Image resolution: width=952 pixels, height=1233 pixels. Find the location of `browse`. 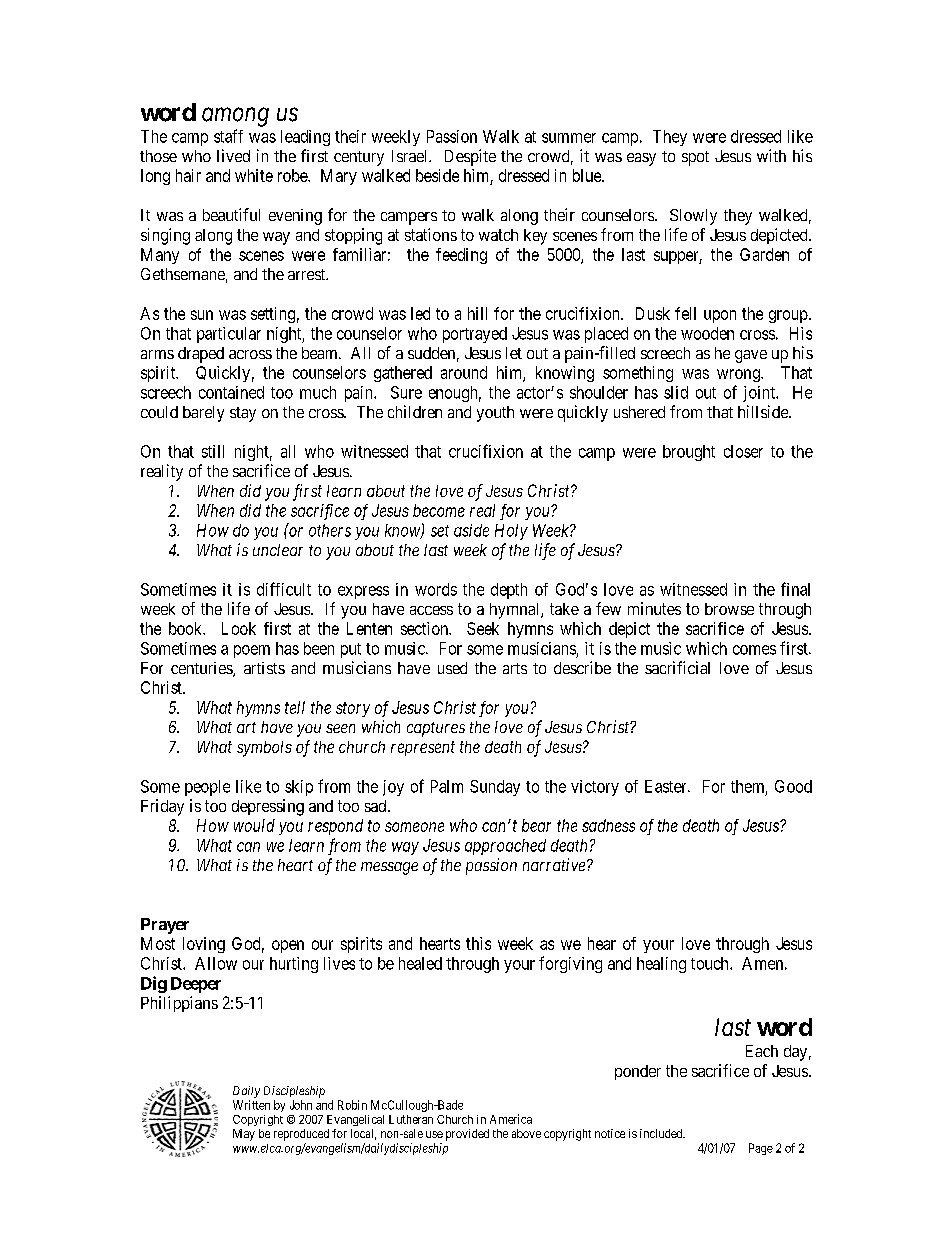

browse is located at coordinates (729, 609).
